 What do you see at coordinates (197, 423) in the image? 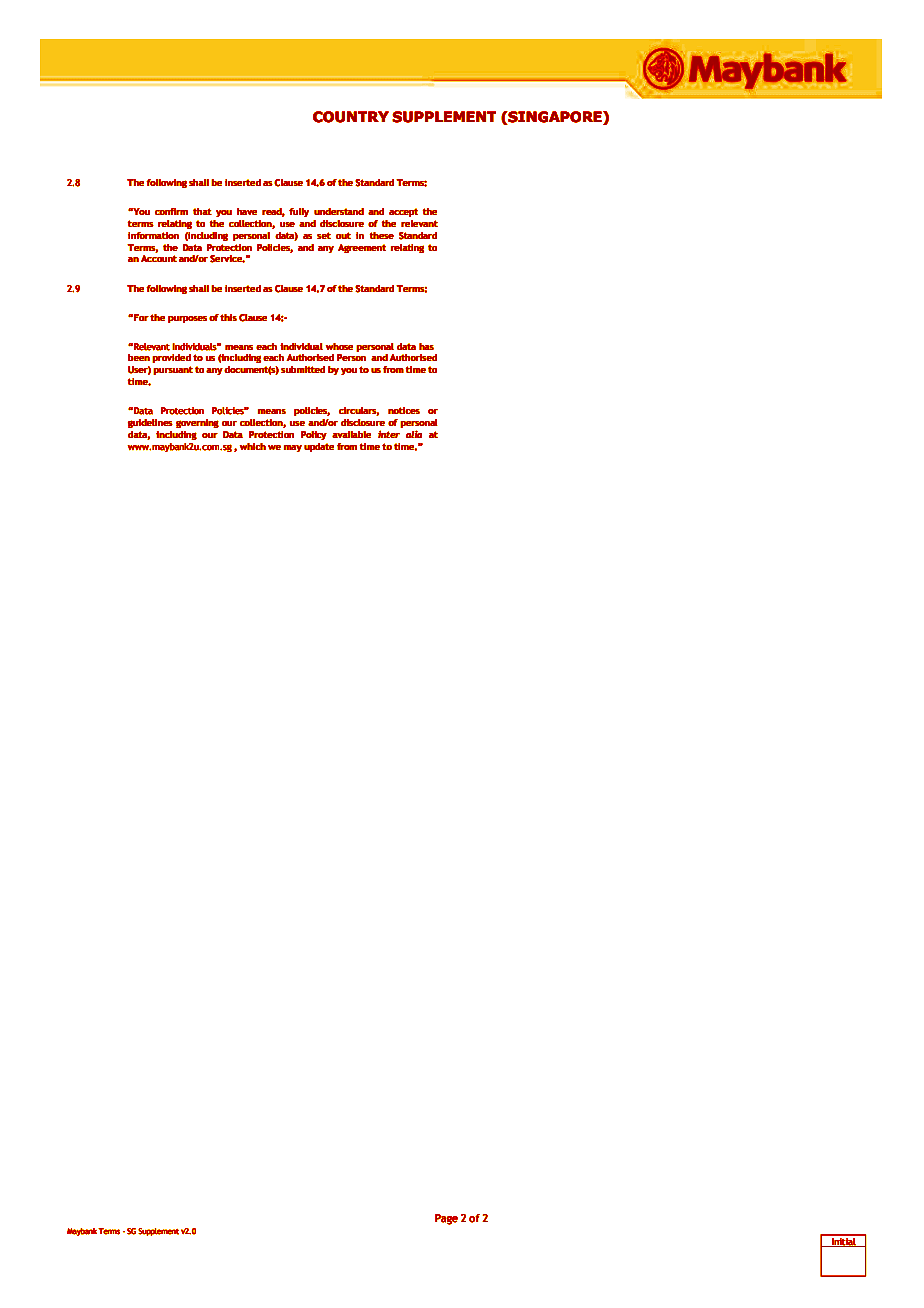
I see `governing` at bounding box center [197, 423].
